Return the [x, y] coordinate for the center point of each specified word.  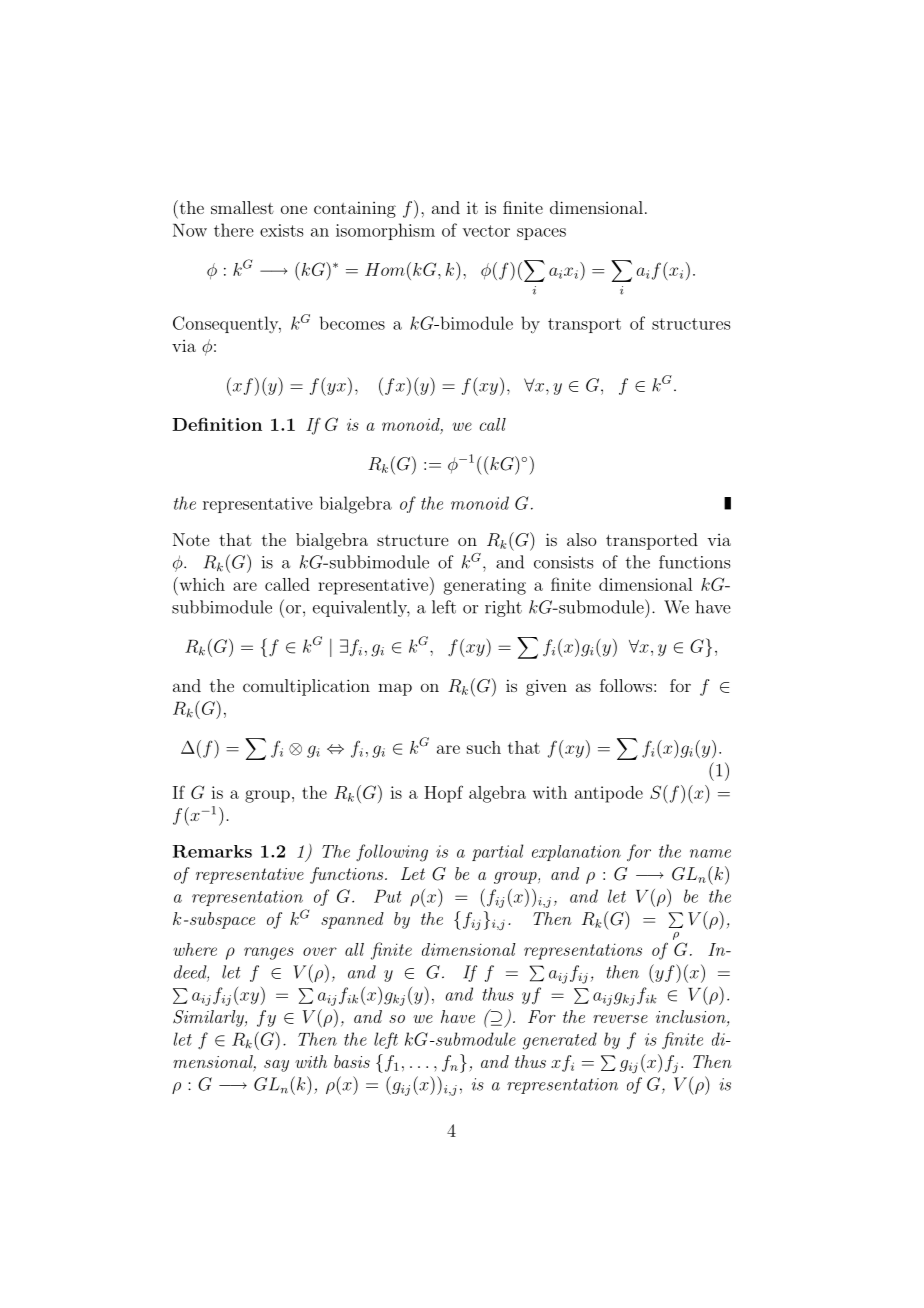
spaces [541, 234]
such [484, 747]
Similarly [209, 1018]
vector [486, 231]
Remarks [212, 851]
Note [191, 539]
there [234, 230]
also [581, 539]
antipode [609, 794]
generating [485, 586]
